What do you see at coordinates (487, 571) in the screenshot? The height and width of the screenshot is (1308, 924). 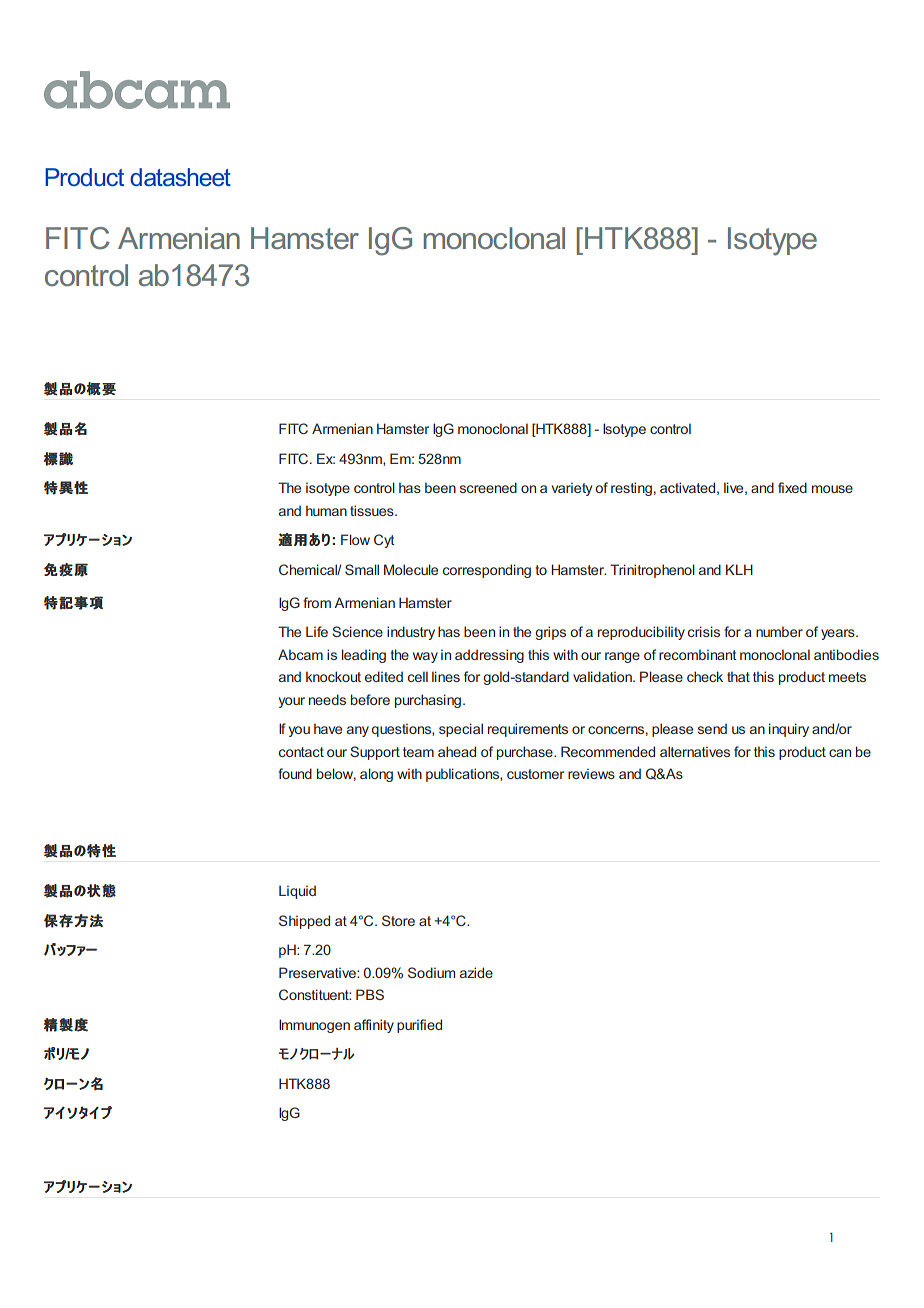 I see `corresponding` at bounding box center [487, 571].
